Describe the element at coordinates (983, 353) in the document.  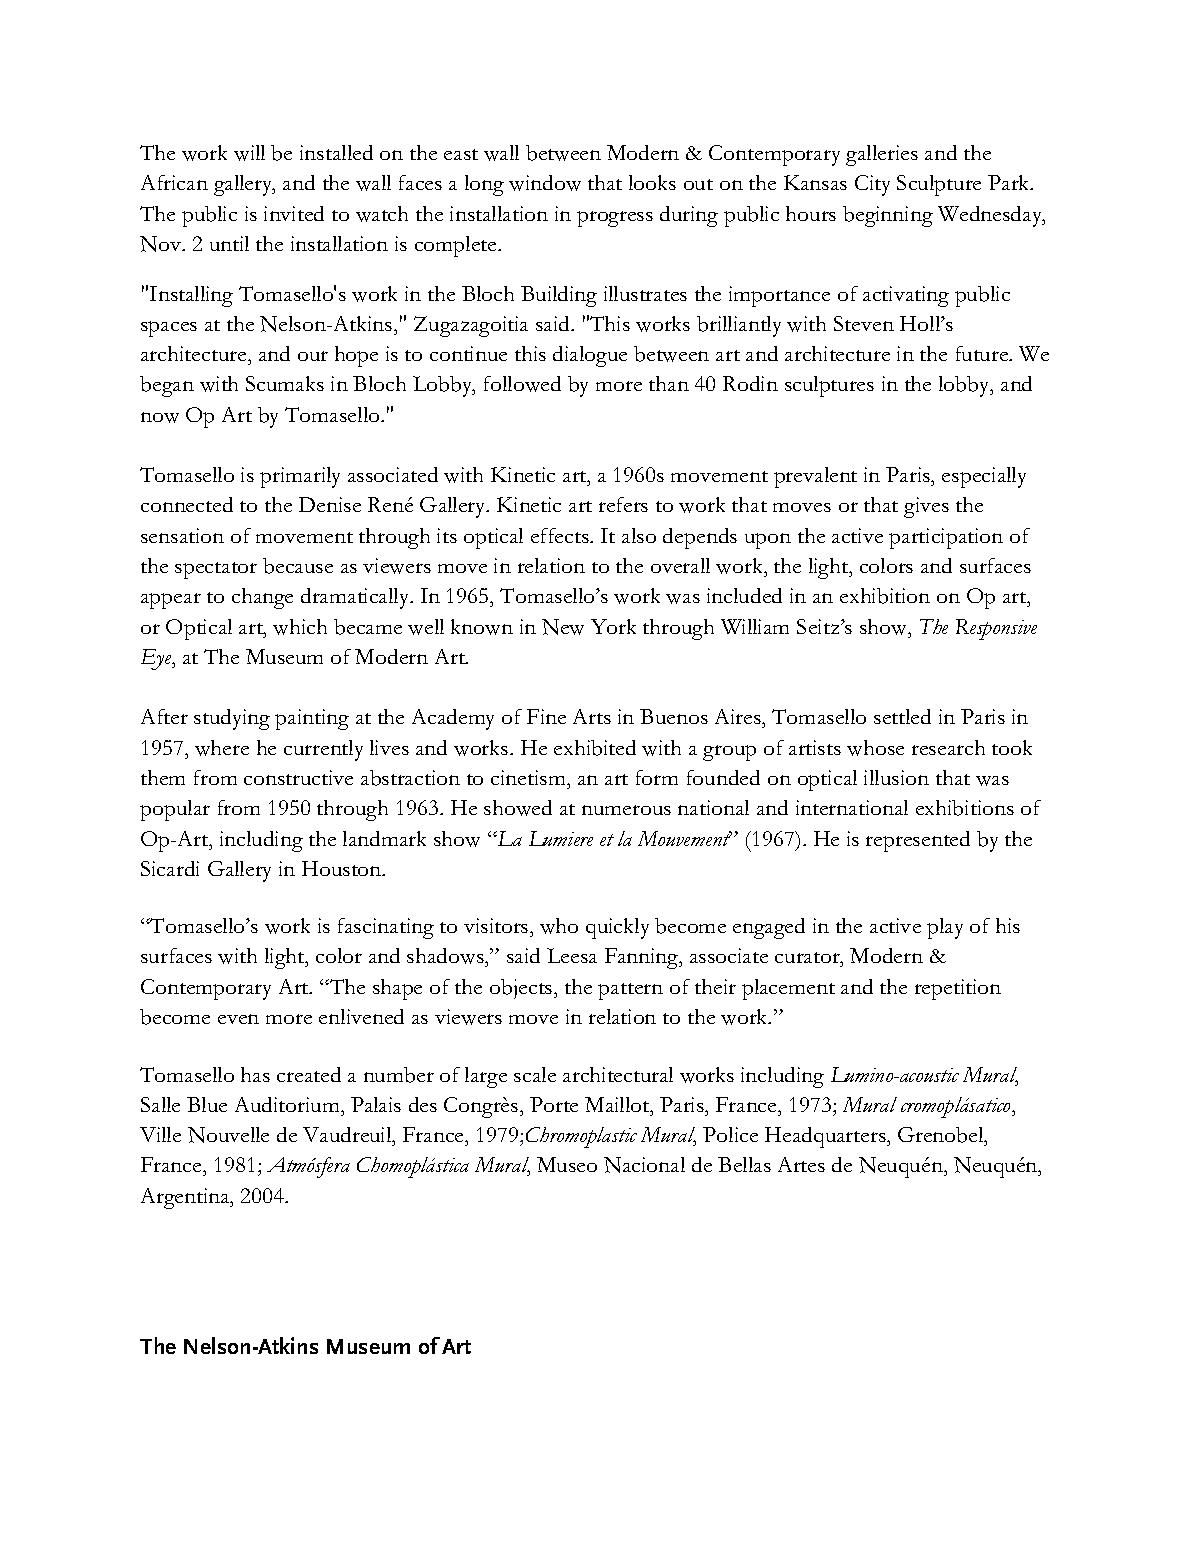
I see `future` at that location.
